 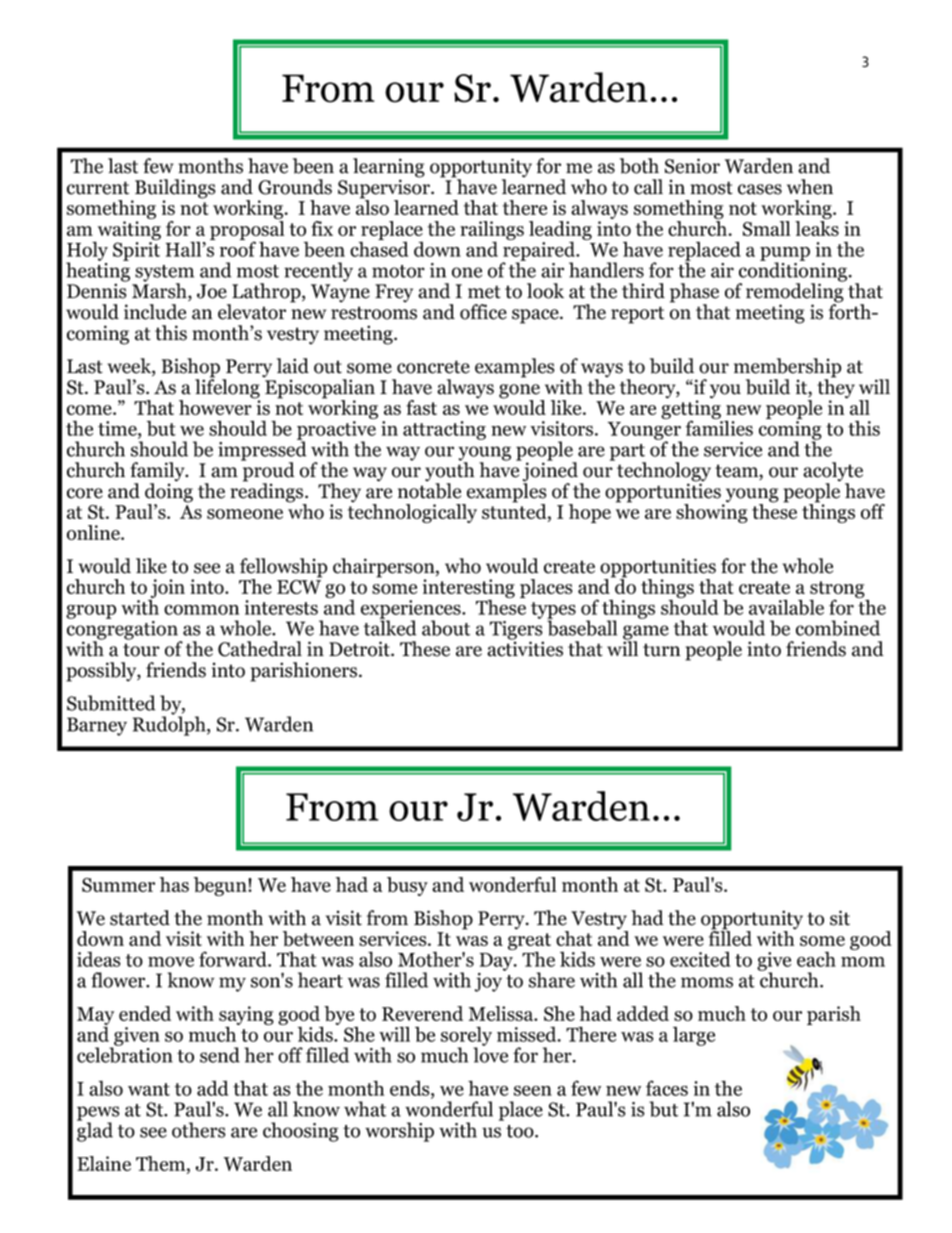 What do you see at coordinates (141, 650) in the screenshot?
I see `tour` at bounding box center [141, 650].
